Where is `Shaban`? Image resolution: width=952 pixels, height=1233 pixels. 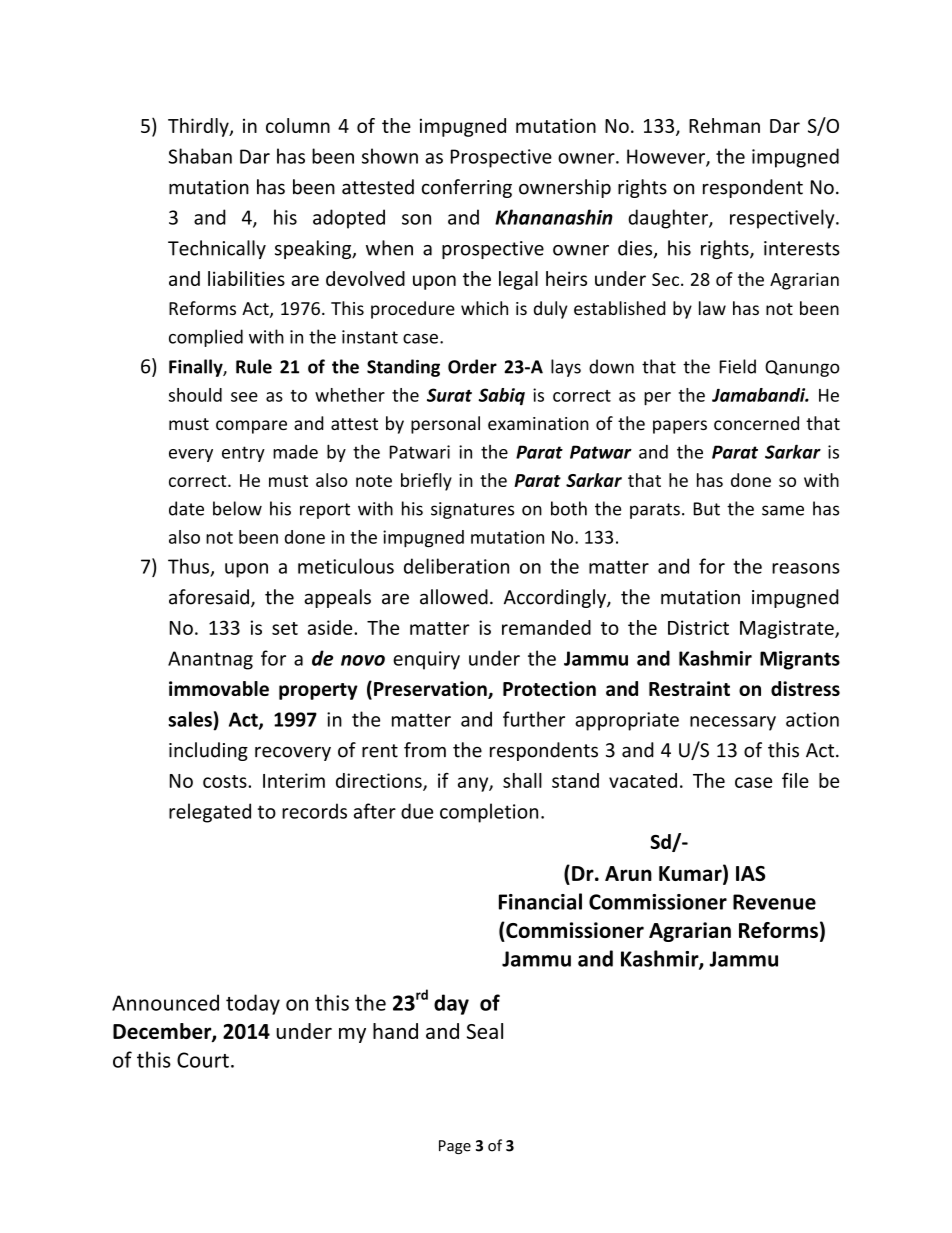 Shaban is located at coordinates (200, 156).
